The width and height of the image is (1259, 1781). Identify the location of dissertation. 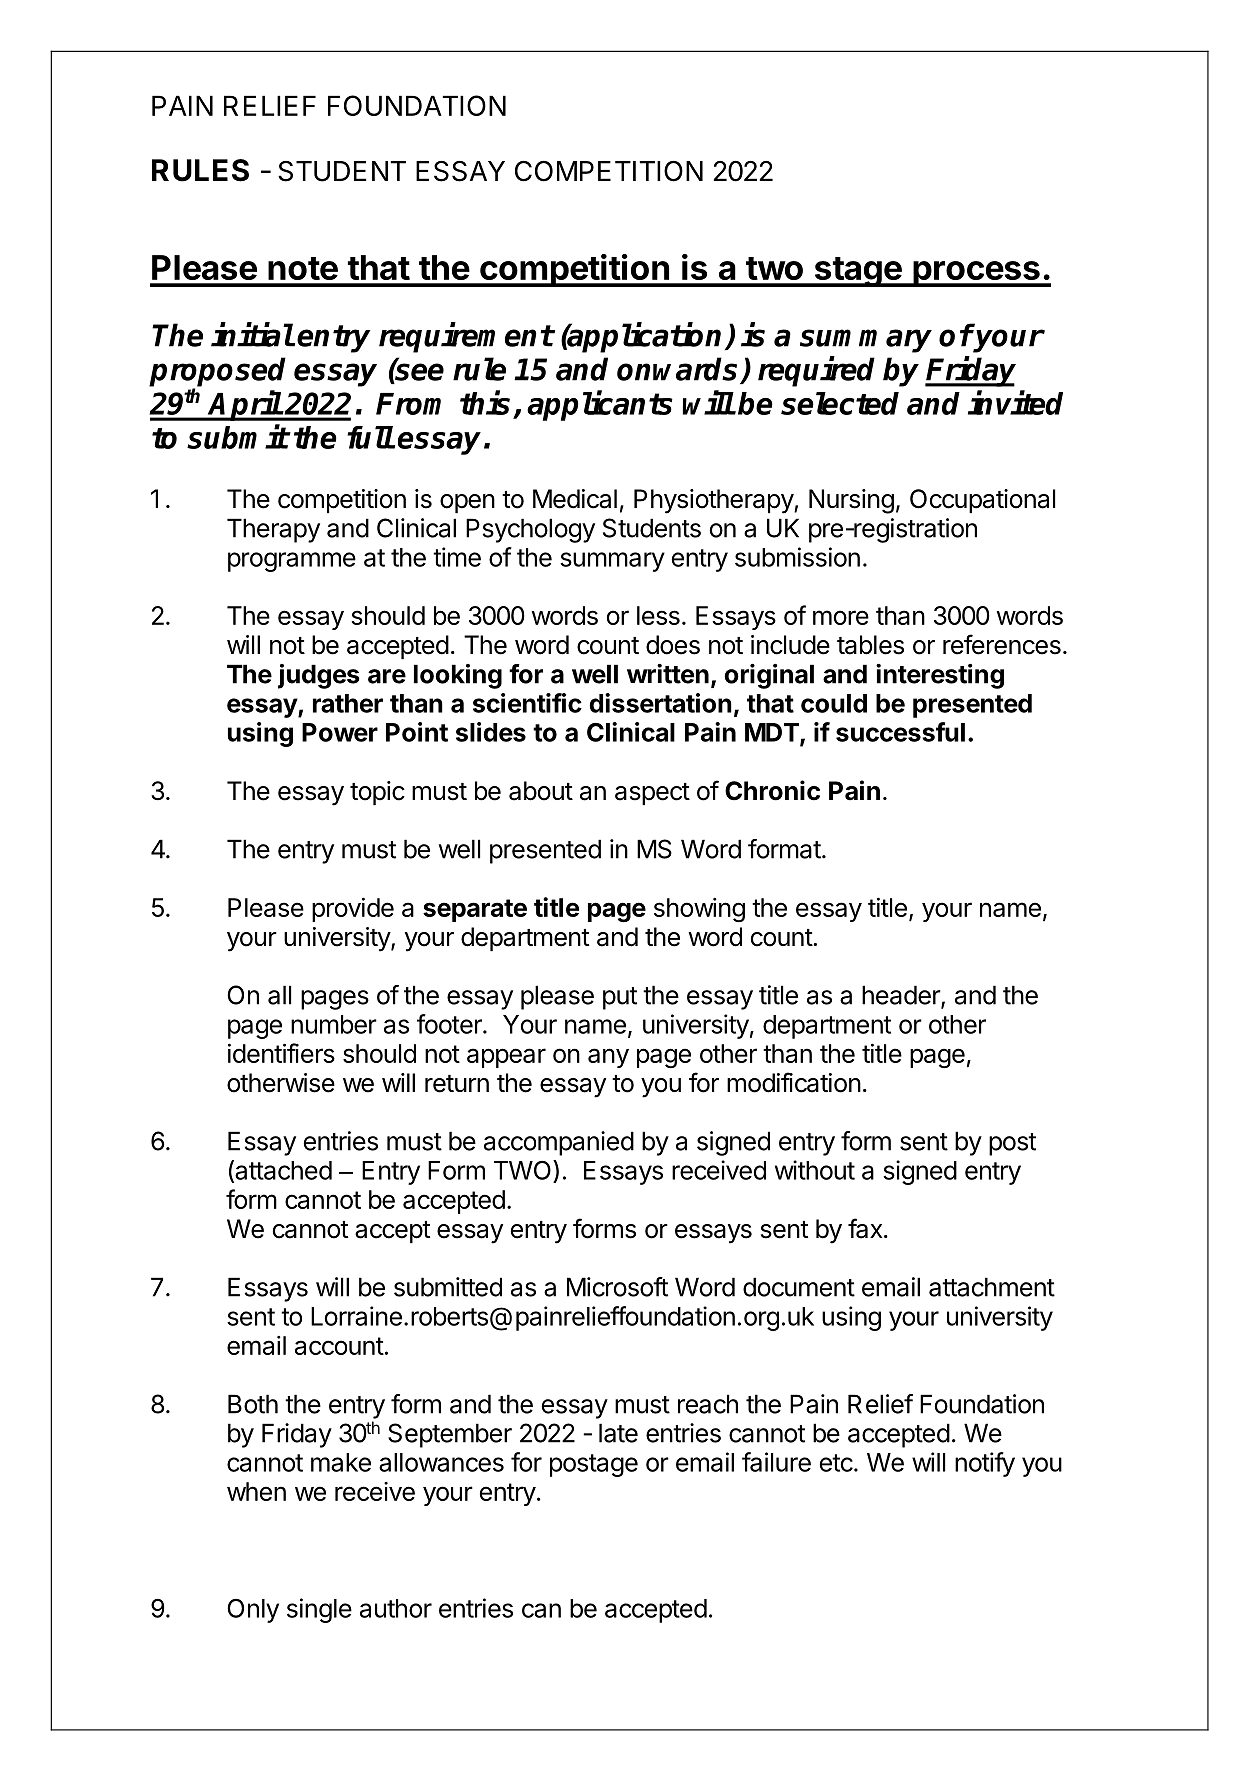
(660, 703).
